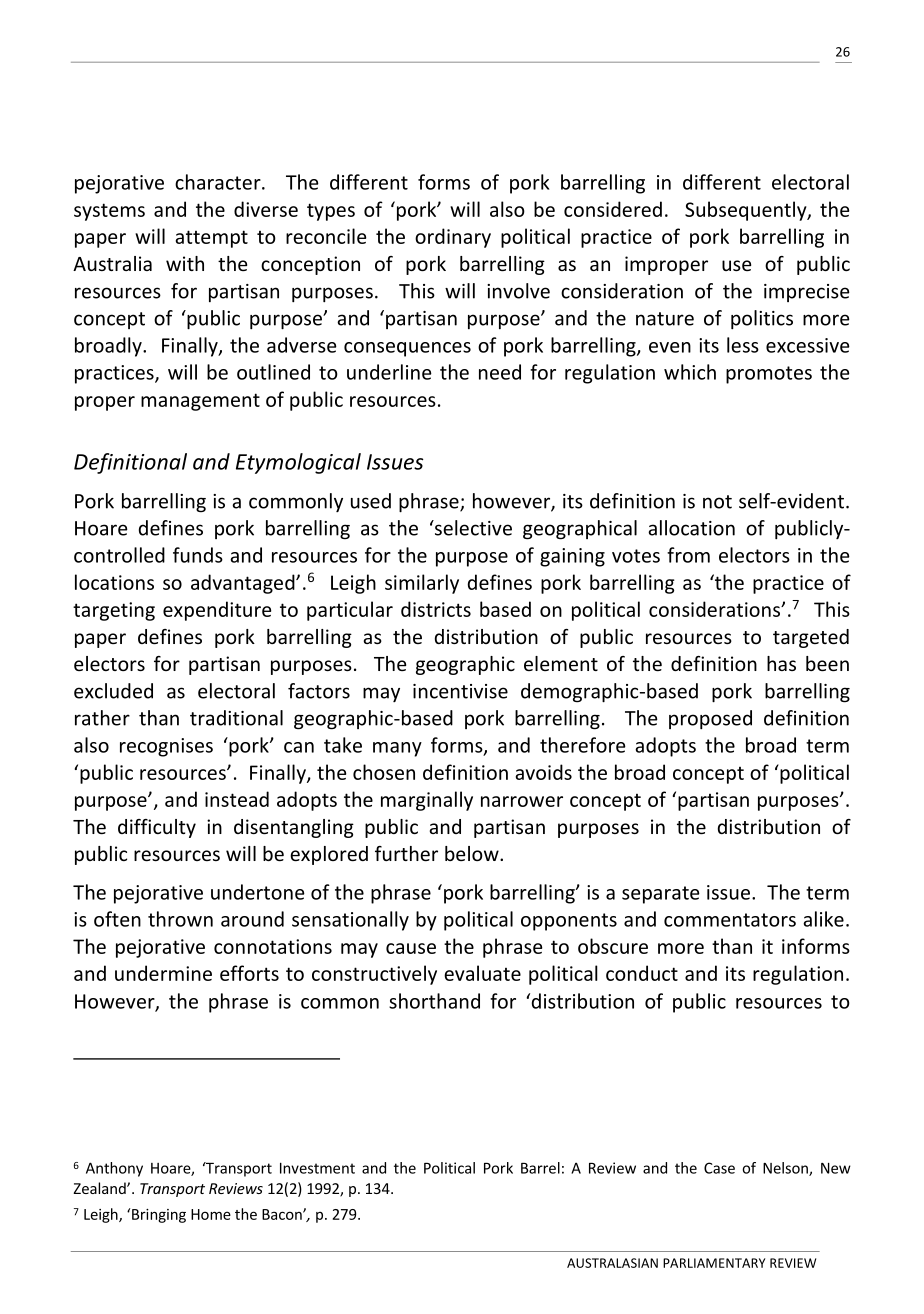  What do you see at coordinates (661, 895) in the screenshot?
I see `separate` at bounding box center [661, 895].
